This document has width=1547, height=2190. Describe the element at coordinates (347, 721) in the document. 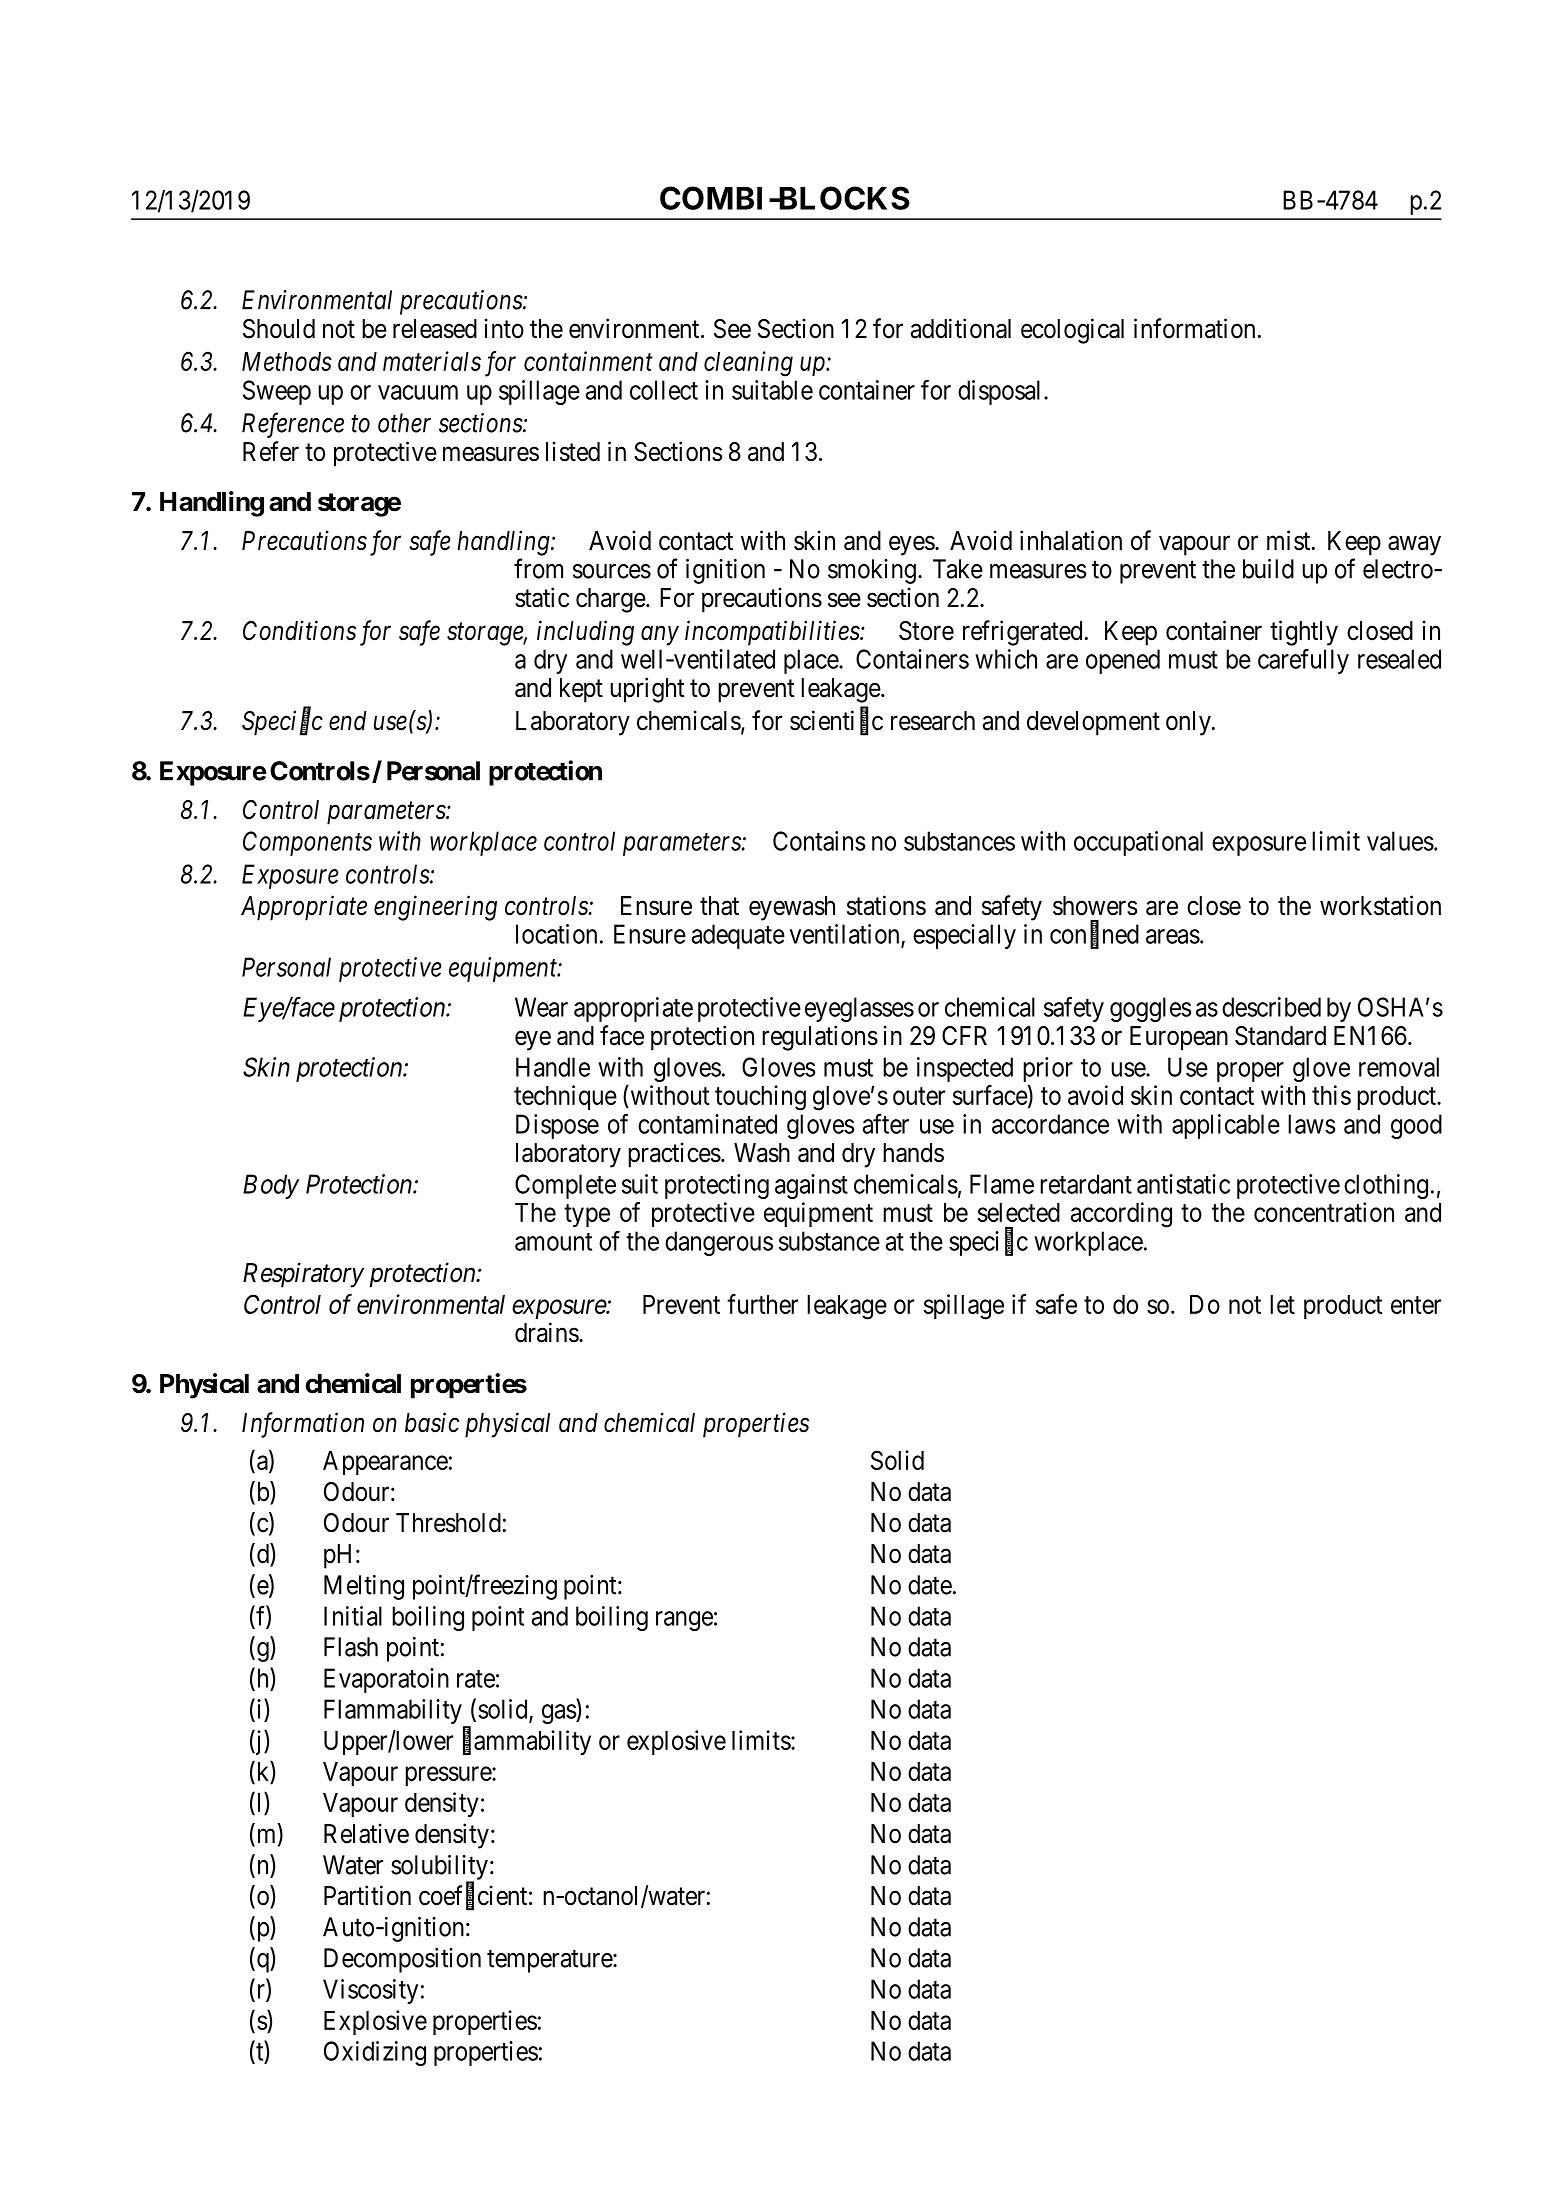

I see `end` at that location.
